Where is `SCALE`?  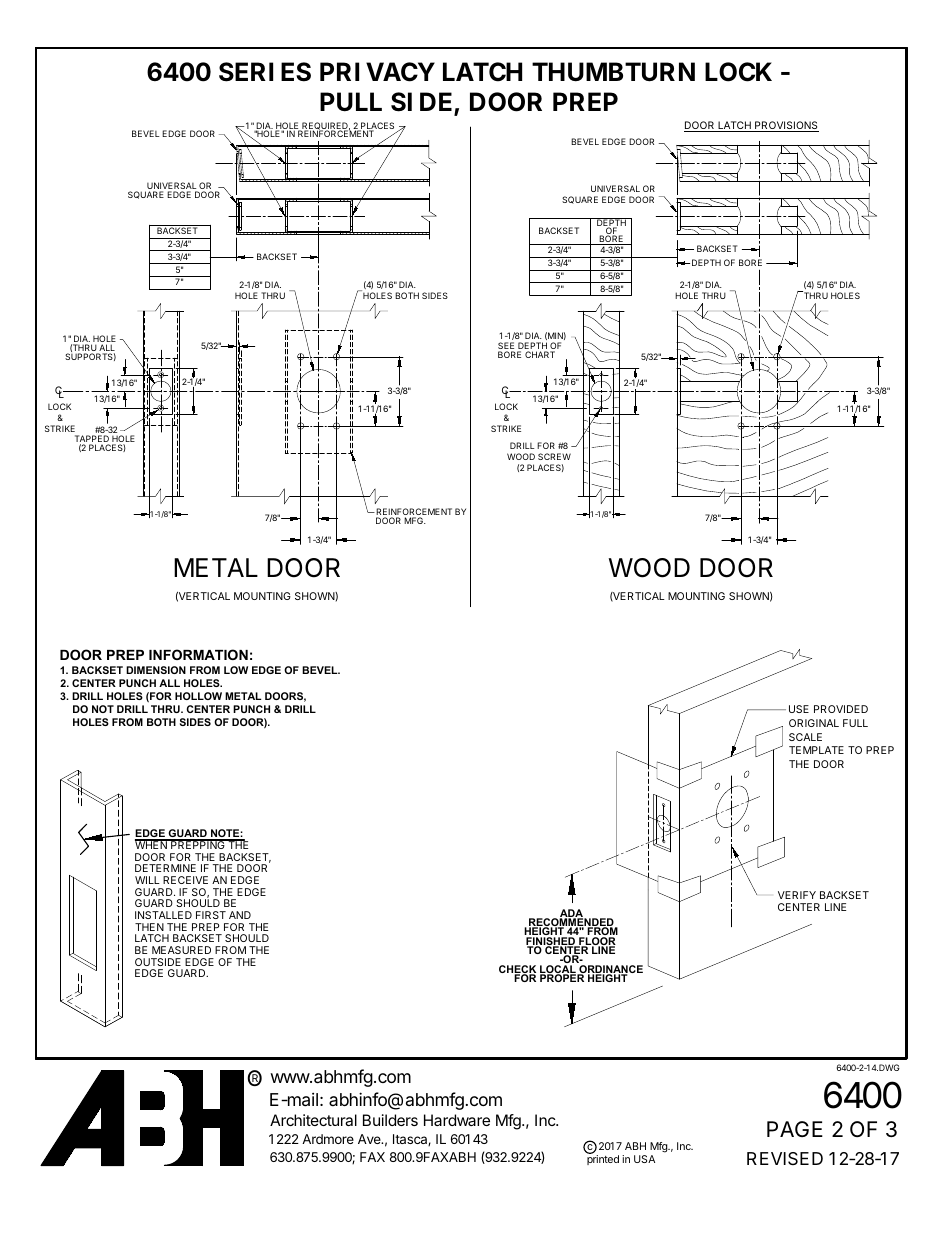 SCALE is located at coordinates (805, 737).
